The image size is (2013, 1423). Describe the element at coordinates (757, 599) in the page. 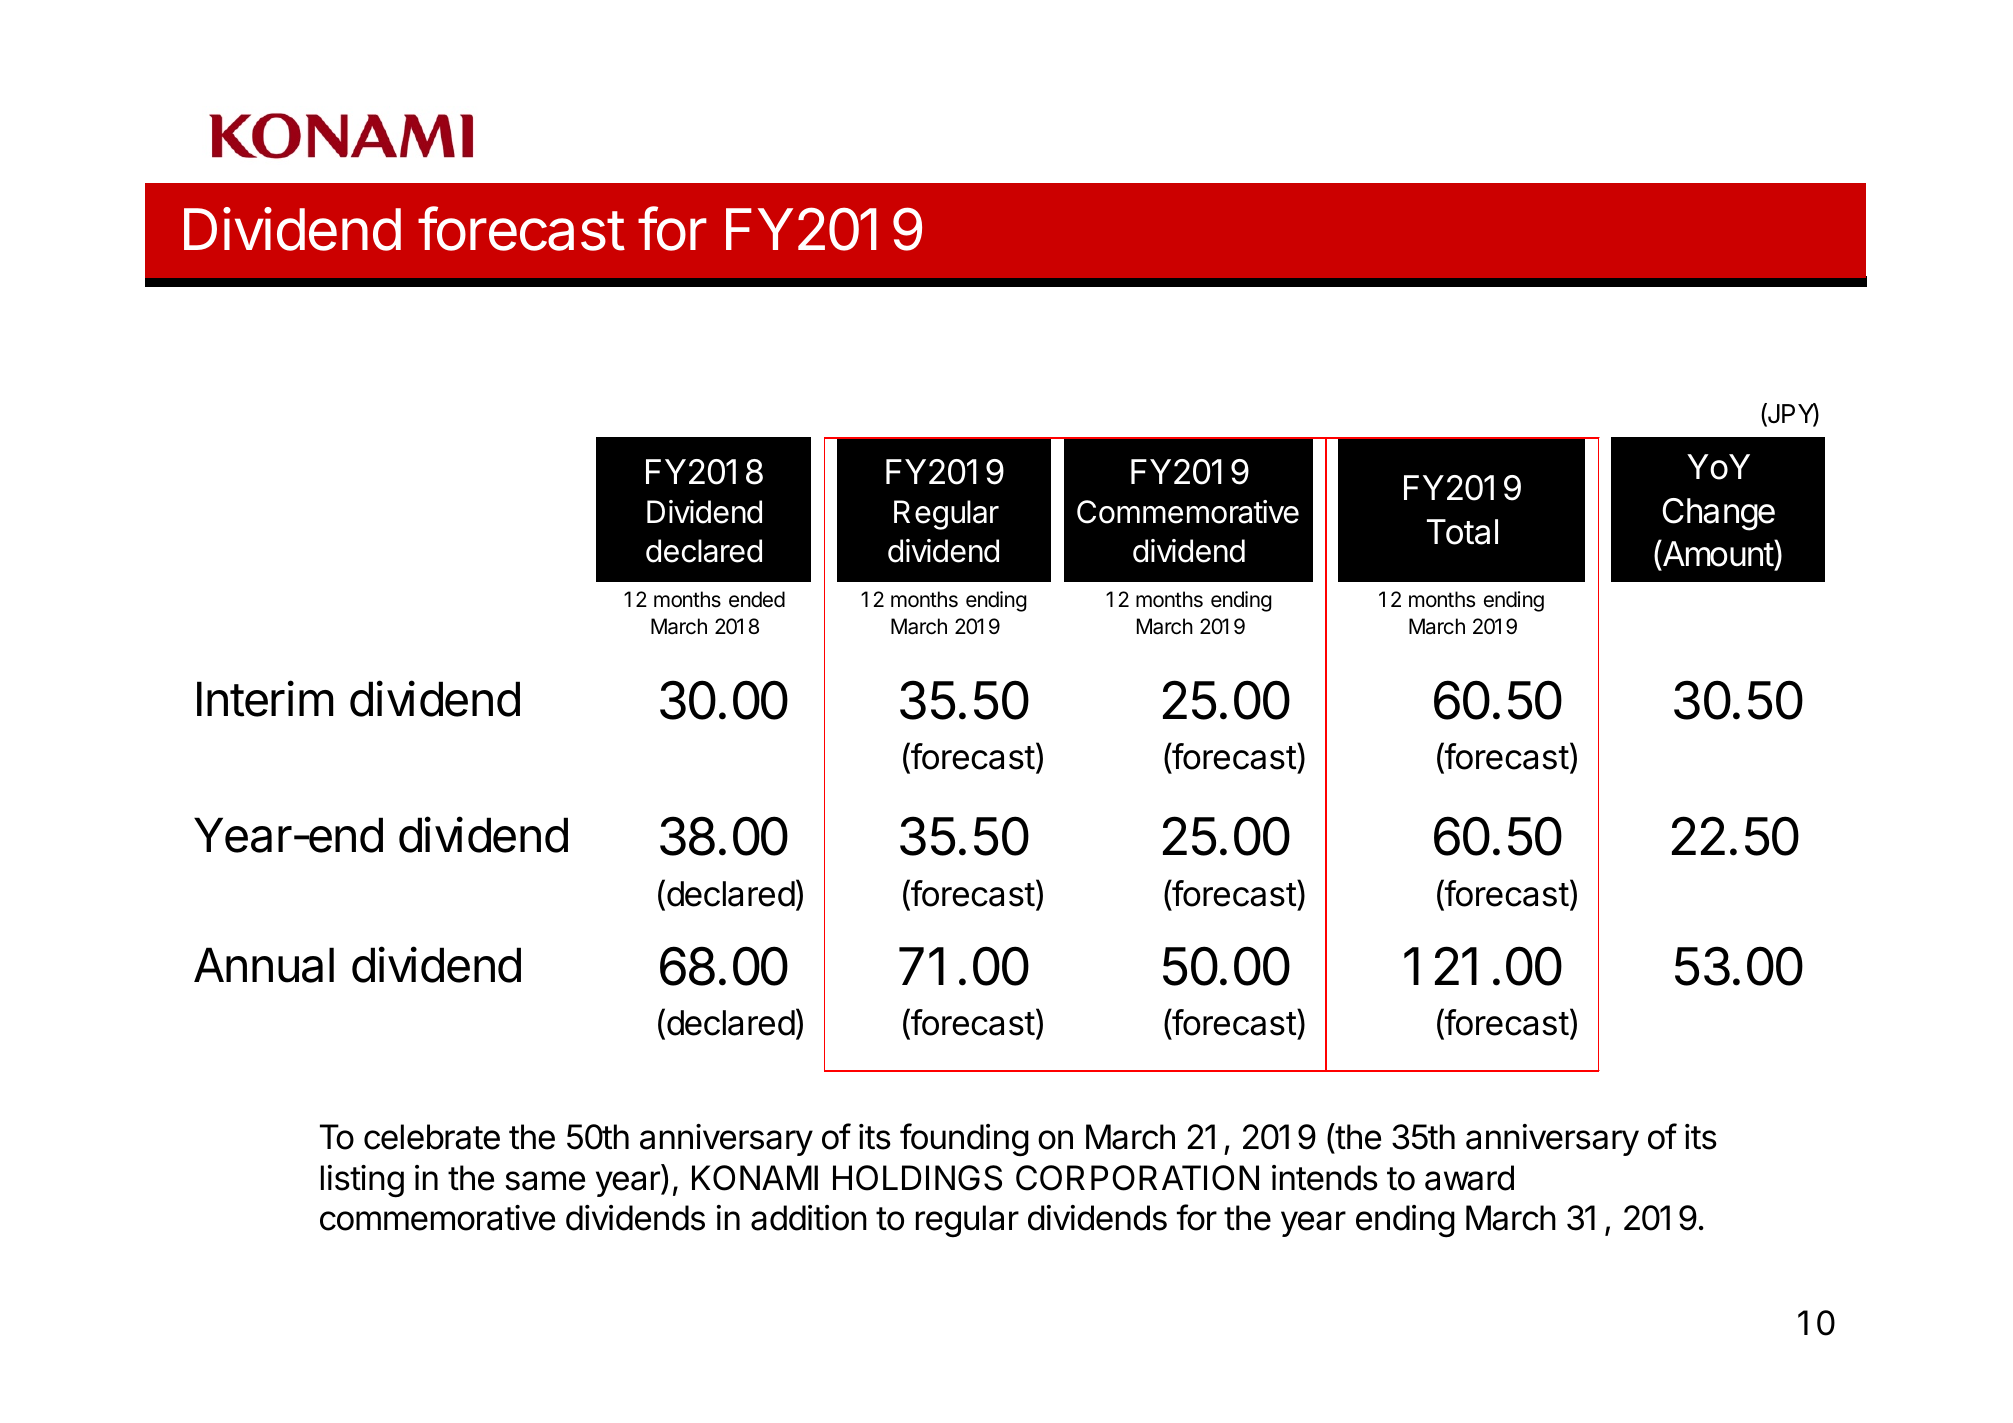

I see `ended` at that location.
